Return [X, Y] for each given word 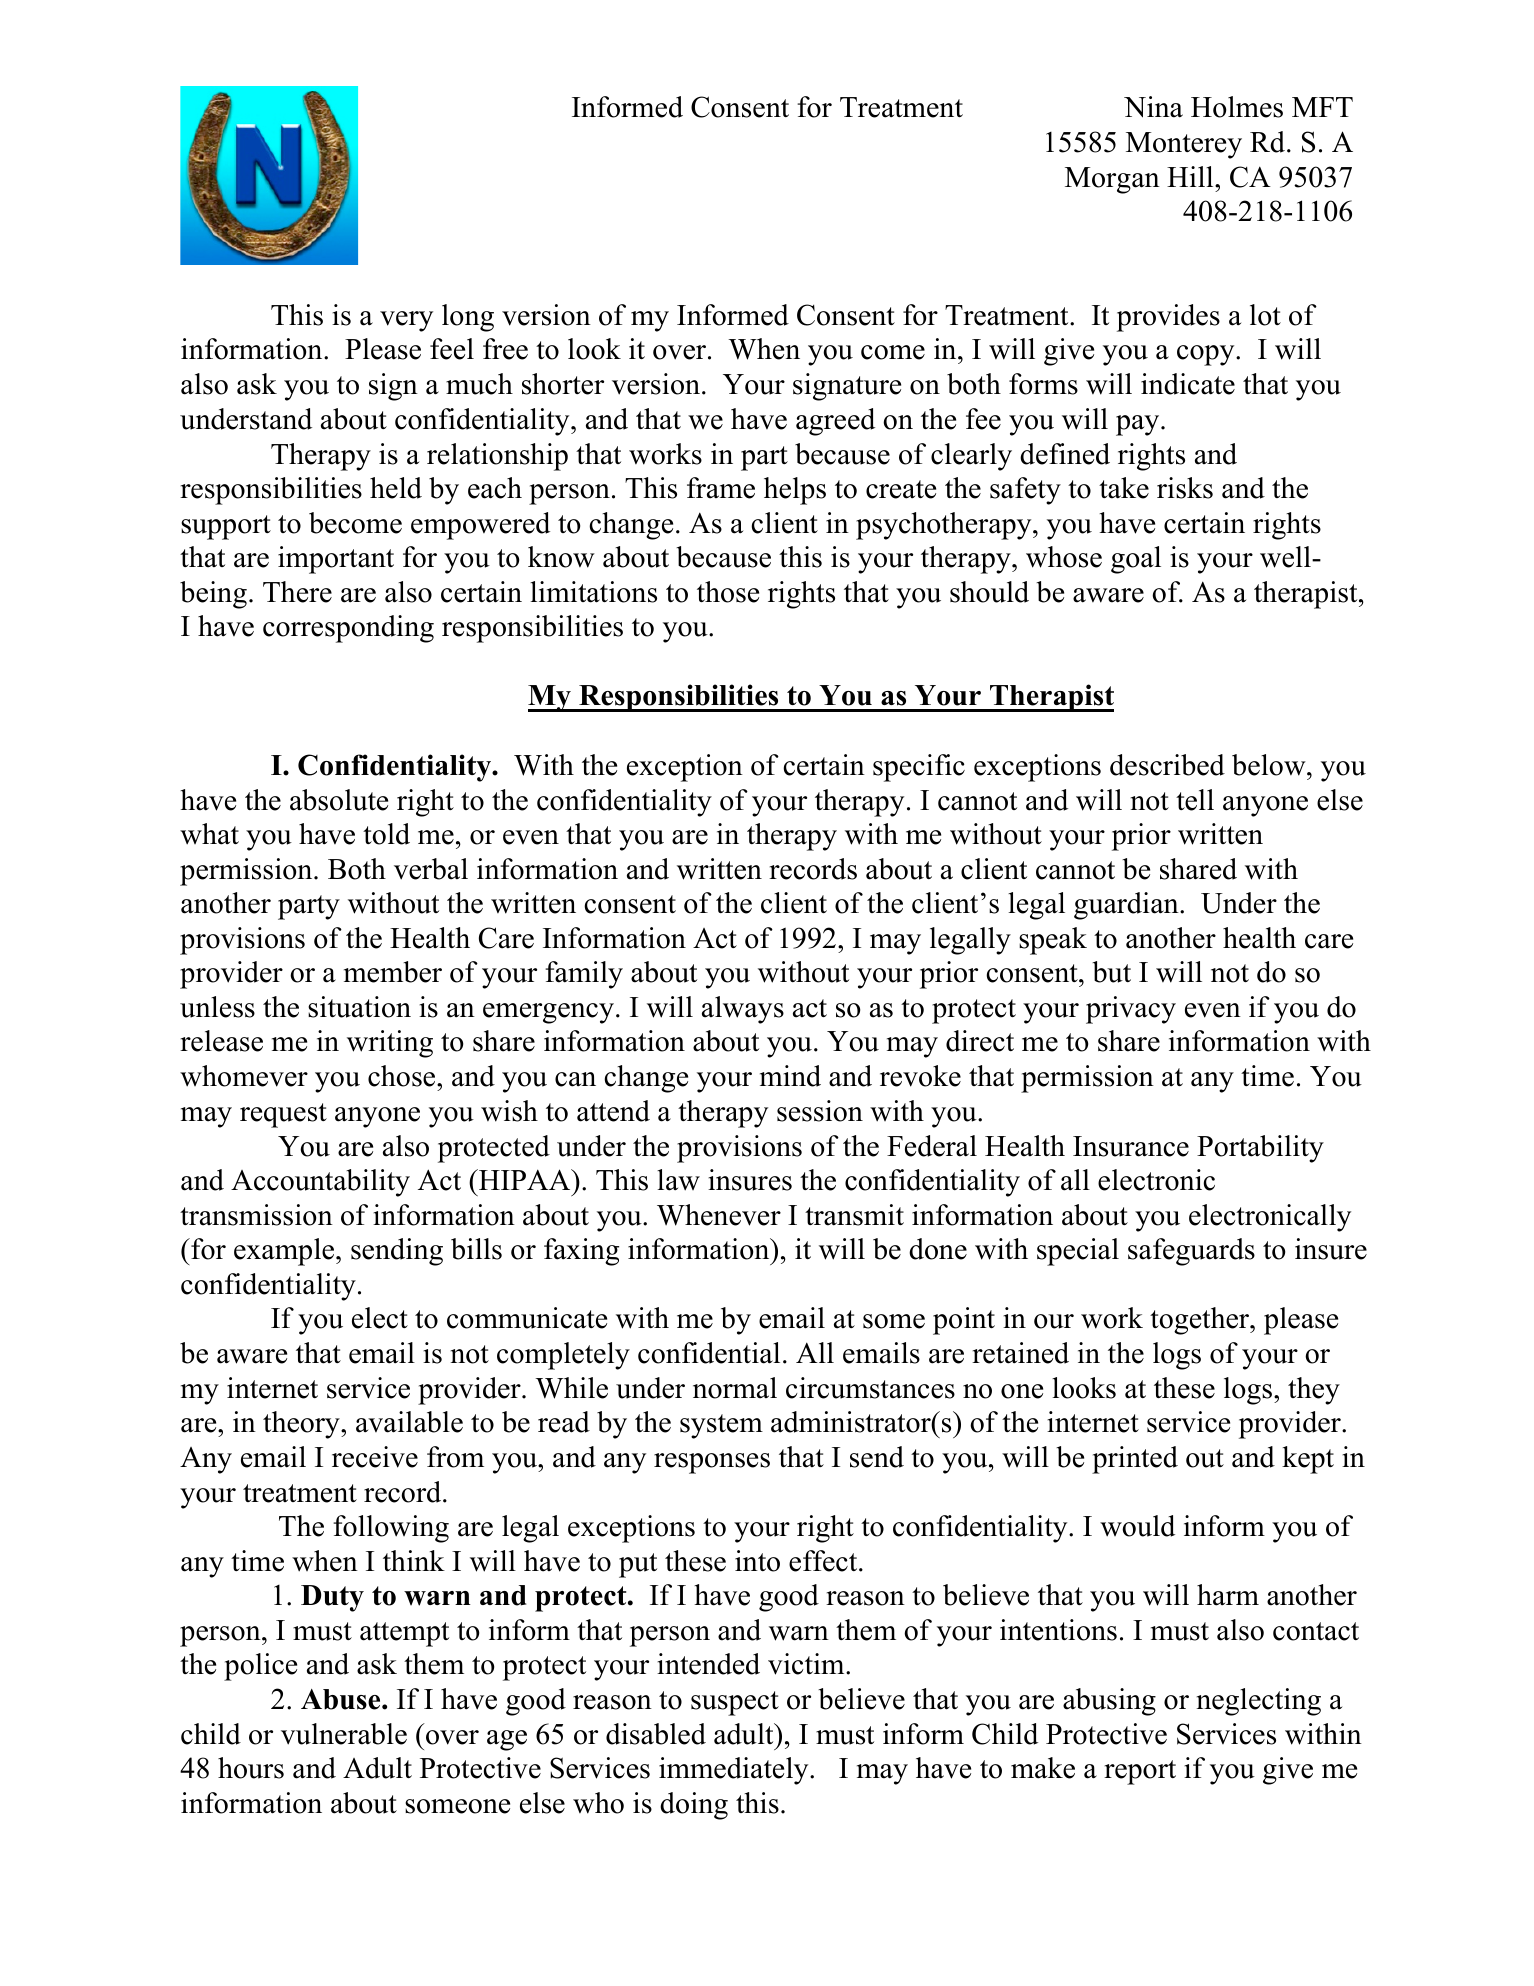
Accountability [320, 1183]
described [1167, 765]
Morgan [1112, 180]
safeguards [1191, 1252]
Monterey [1184, 145]
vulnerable [344, 1734]
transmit [854, 1215]
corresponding [348, 629]
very [406, 321]
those [728, 592]
